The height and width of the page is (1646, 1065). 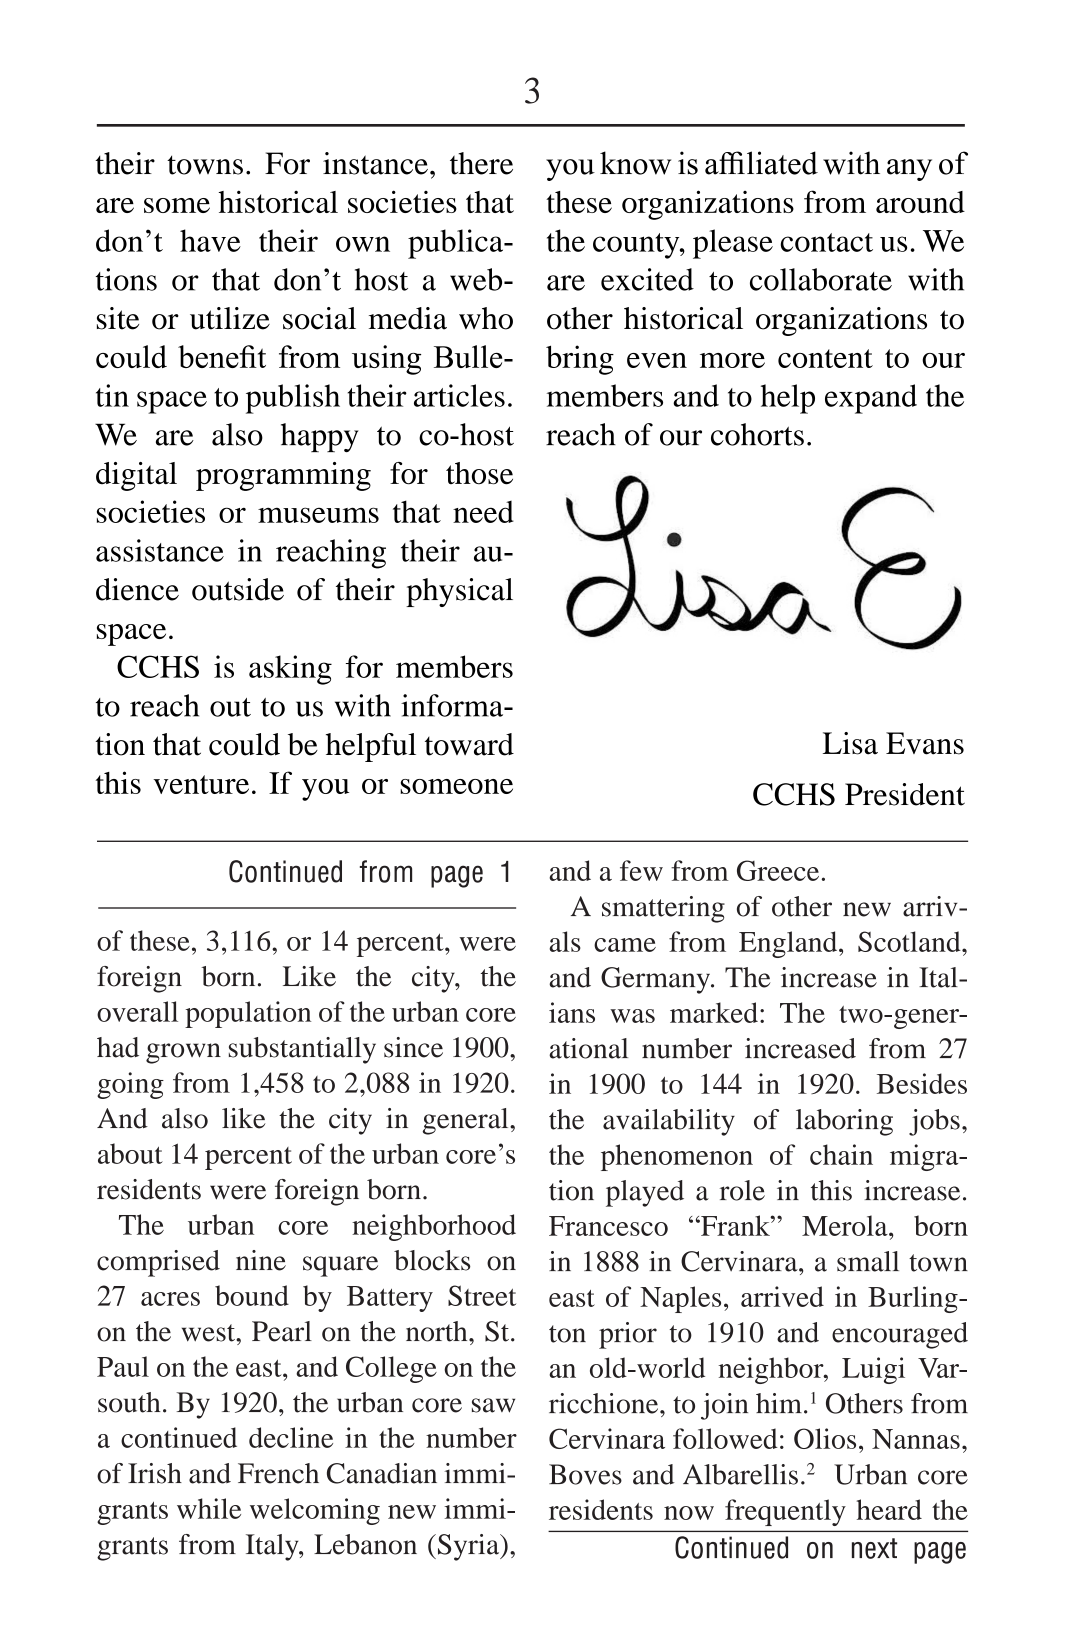 What do you see at coordinates (826, 242) in the page?
I see `contact` at bounding box center [826, 242].
